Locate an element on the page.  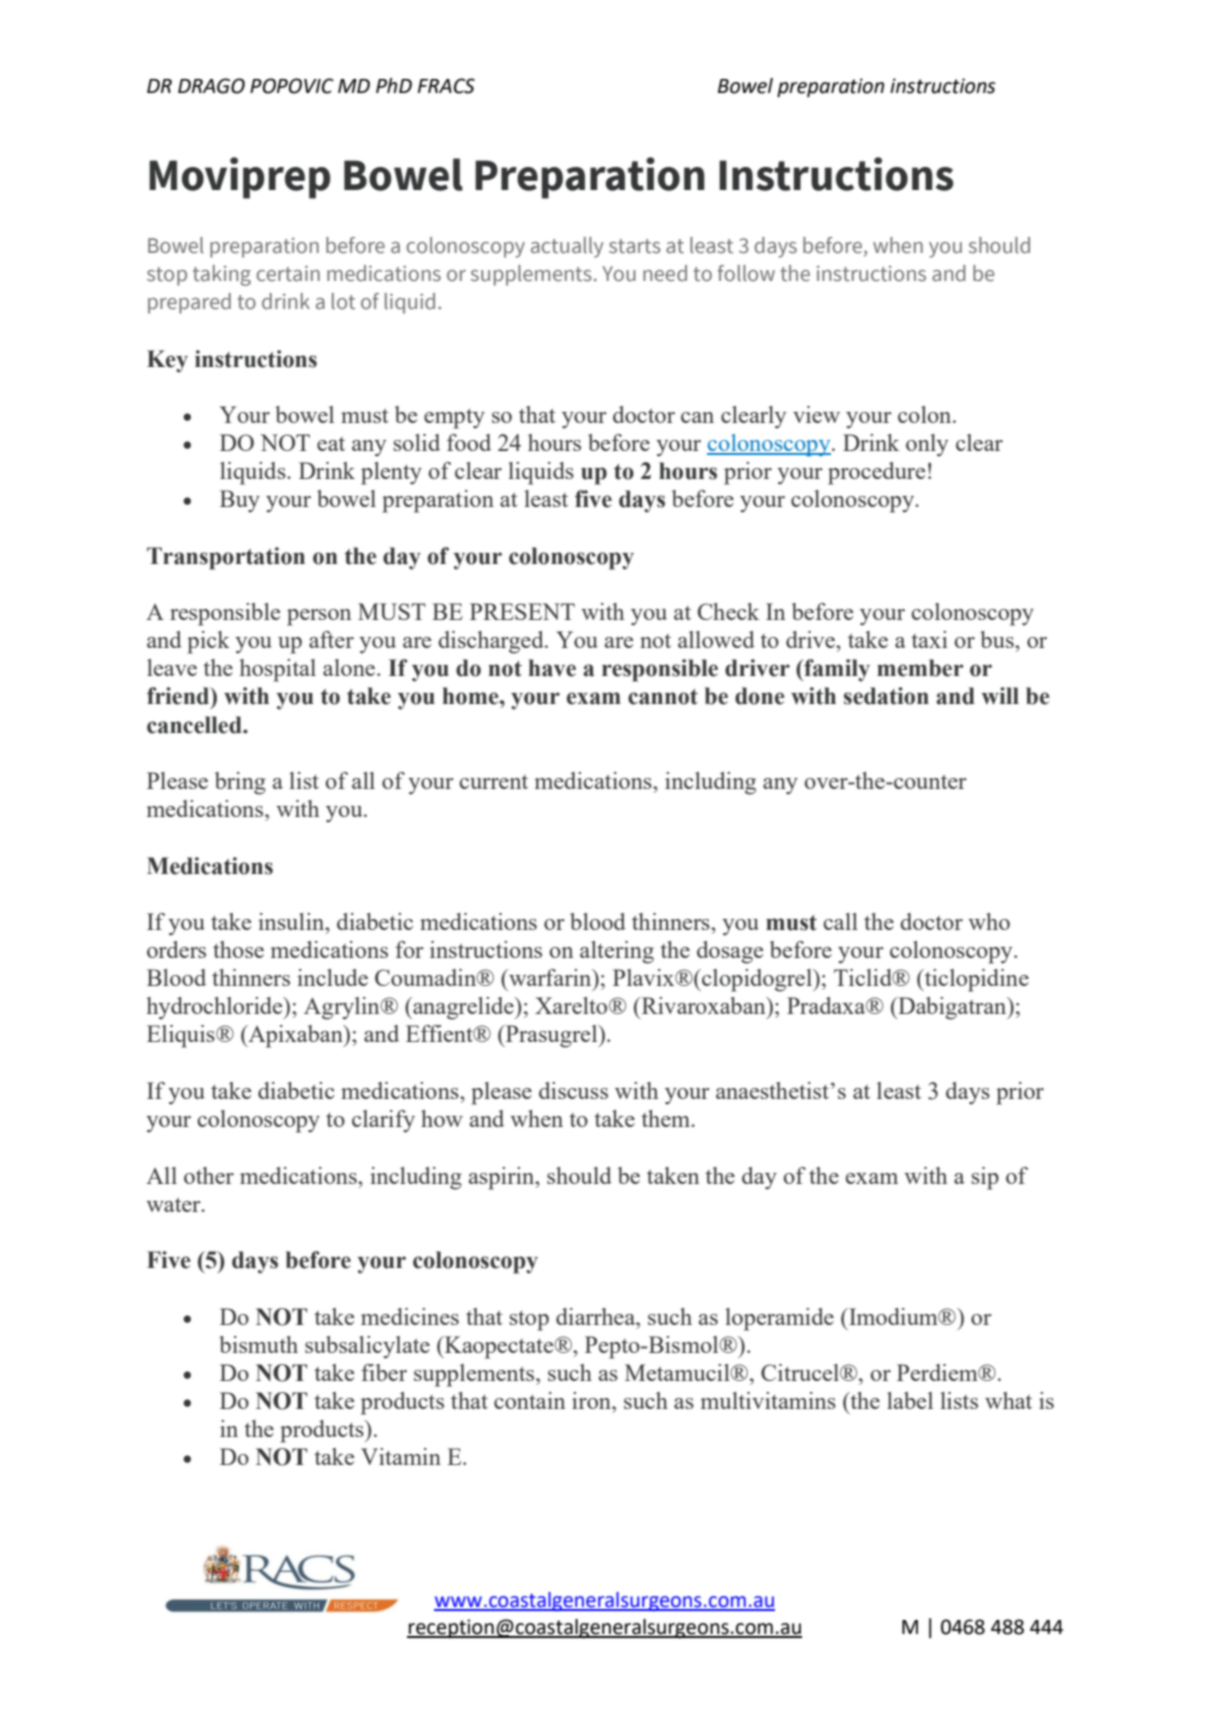
PRESENT is located at coordinates (522, 611).
